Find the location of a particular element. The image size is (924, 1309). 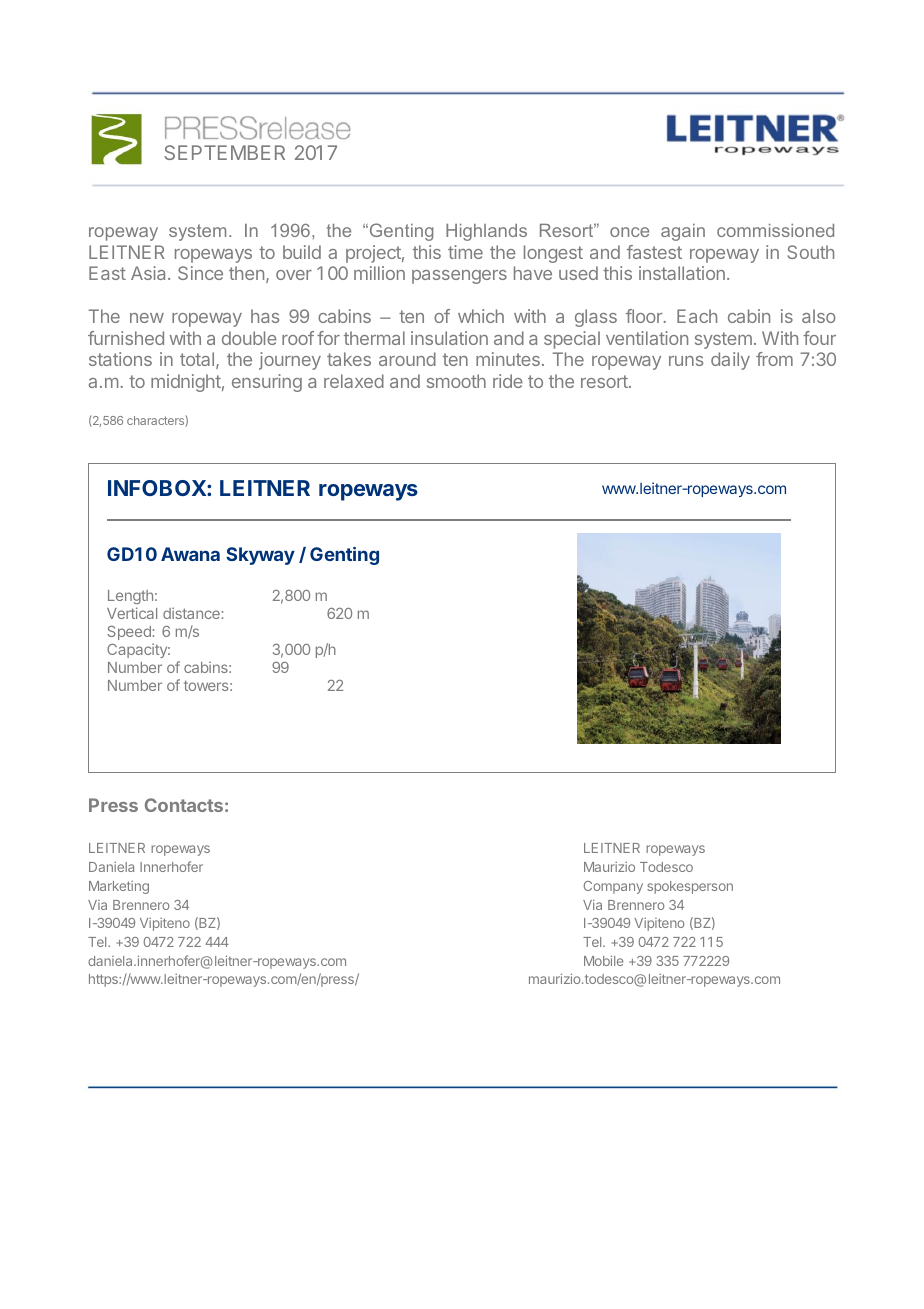

Length is located at coordinates (130, 597).
